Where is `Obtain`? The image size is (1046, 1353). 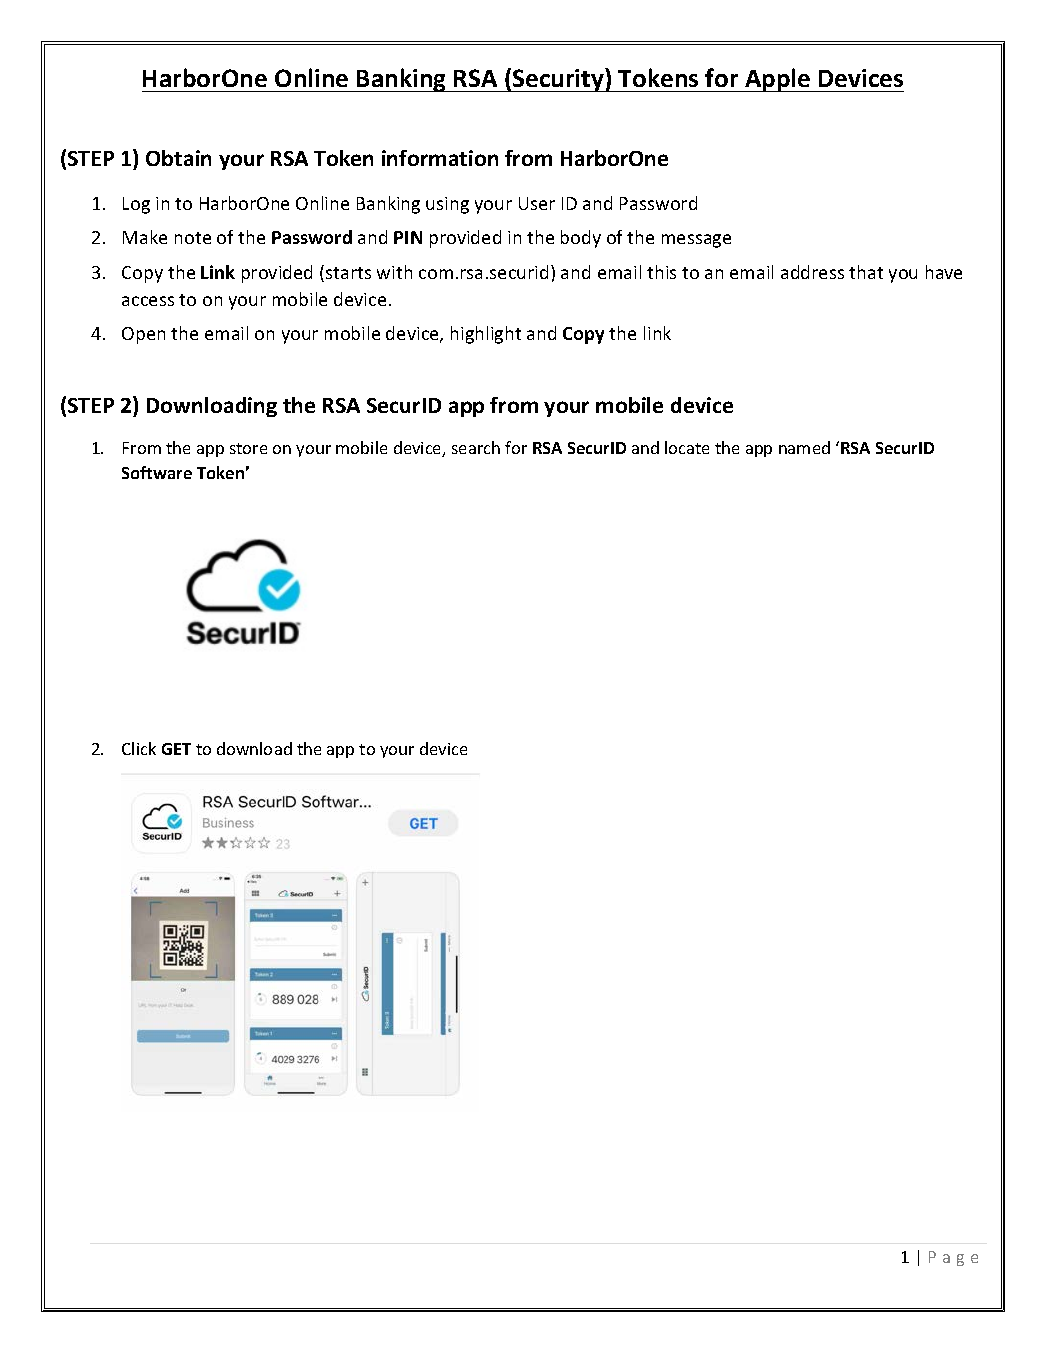
Obtain is located at coordinates (178, 158).
